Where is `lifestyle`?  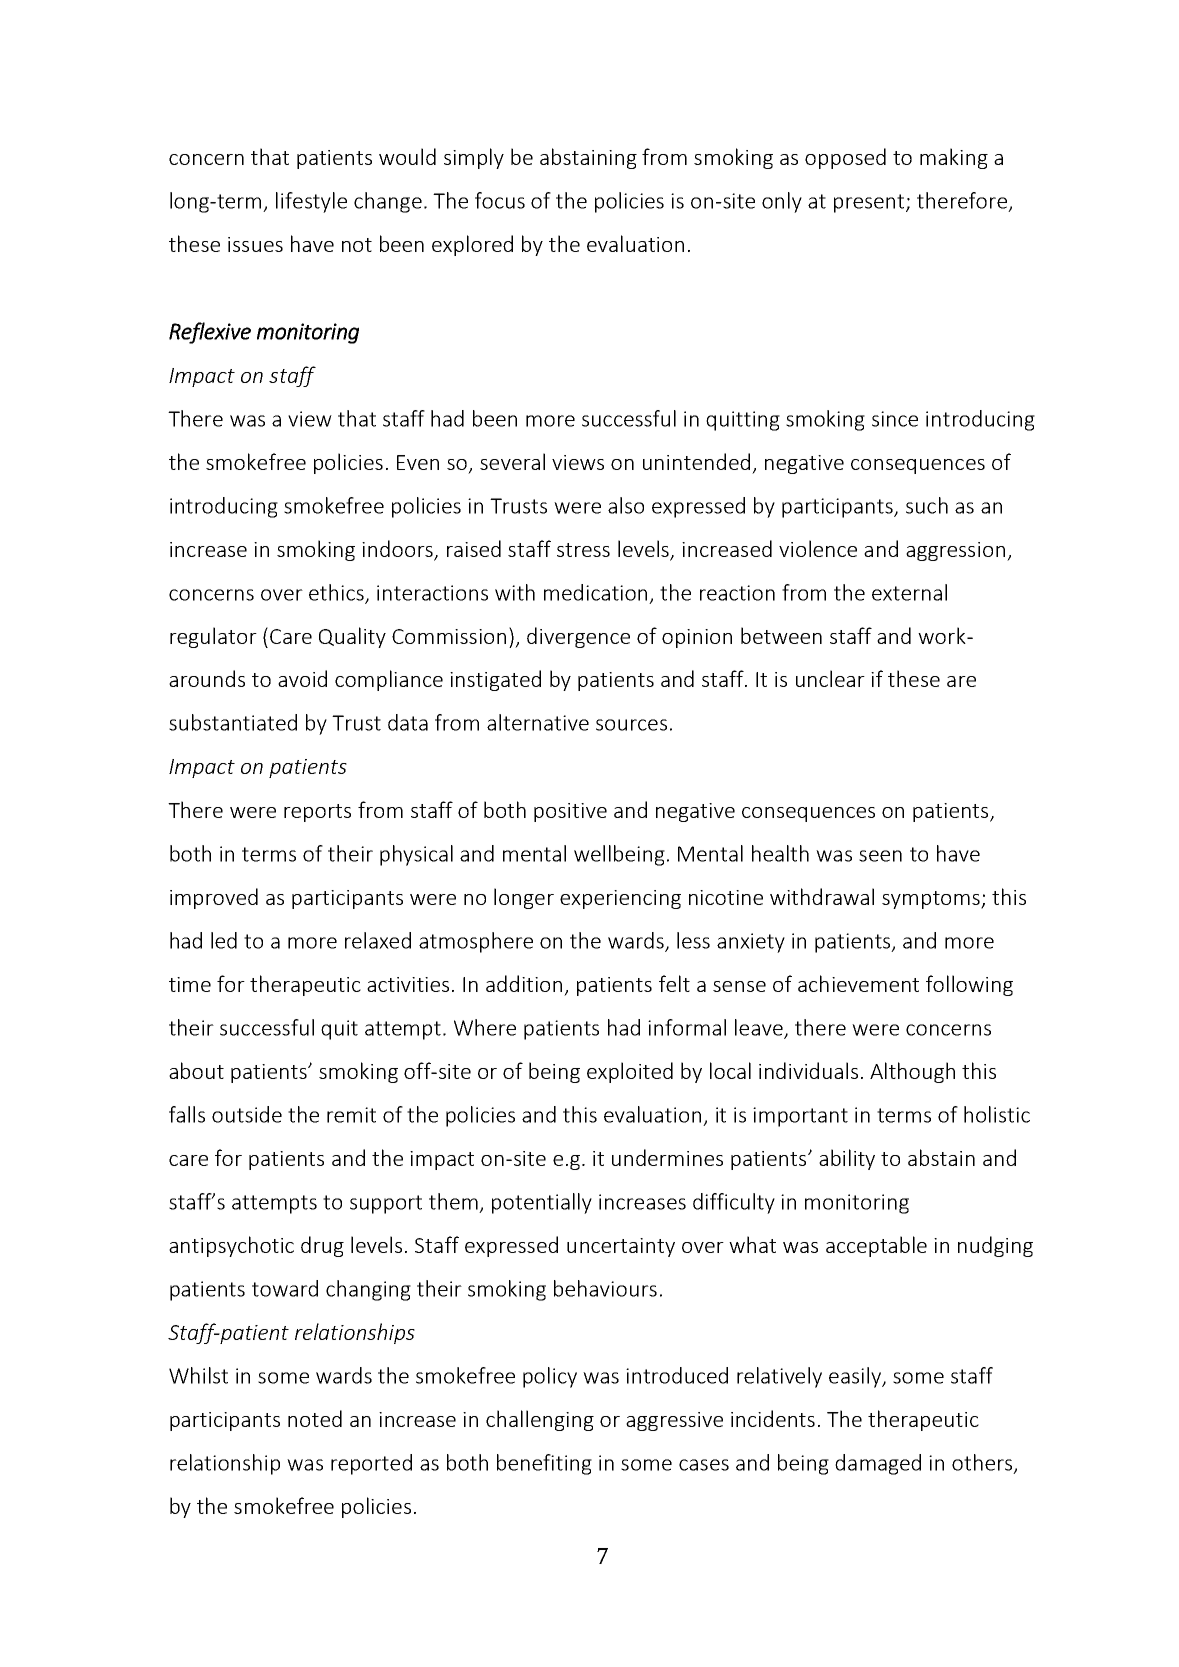 lifestyle is located at coordinates (311, 202).
